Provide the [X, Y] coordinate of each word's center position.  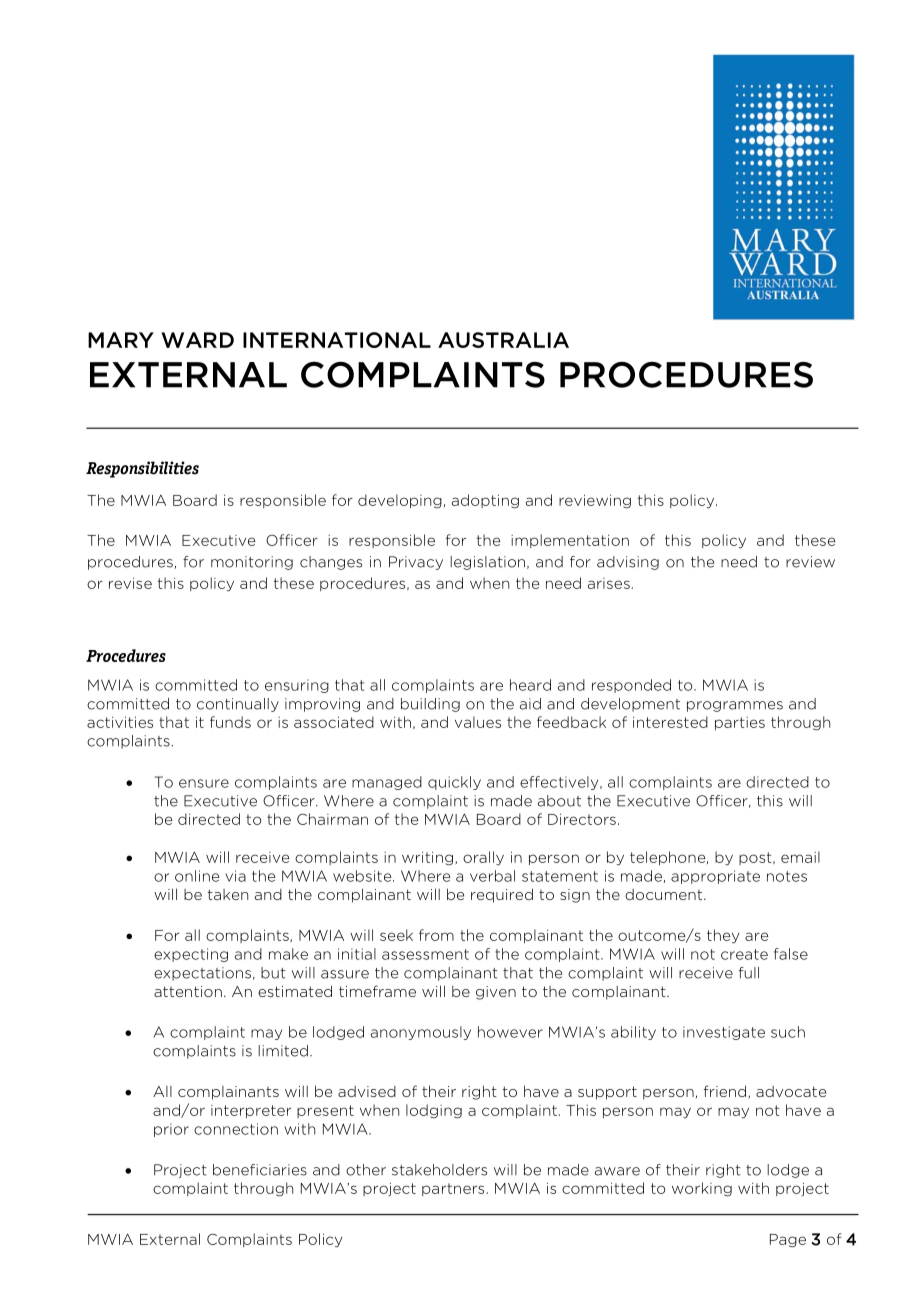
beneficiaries [260, 1170]
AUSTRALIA [503, 340]
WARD [197, 340]
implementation [570, 541]
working [702, 1189]
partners [453, 1189]
